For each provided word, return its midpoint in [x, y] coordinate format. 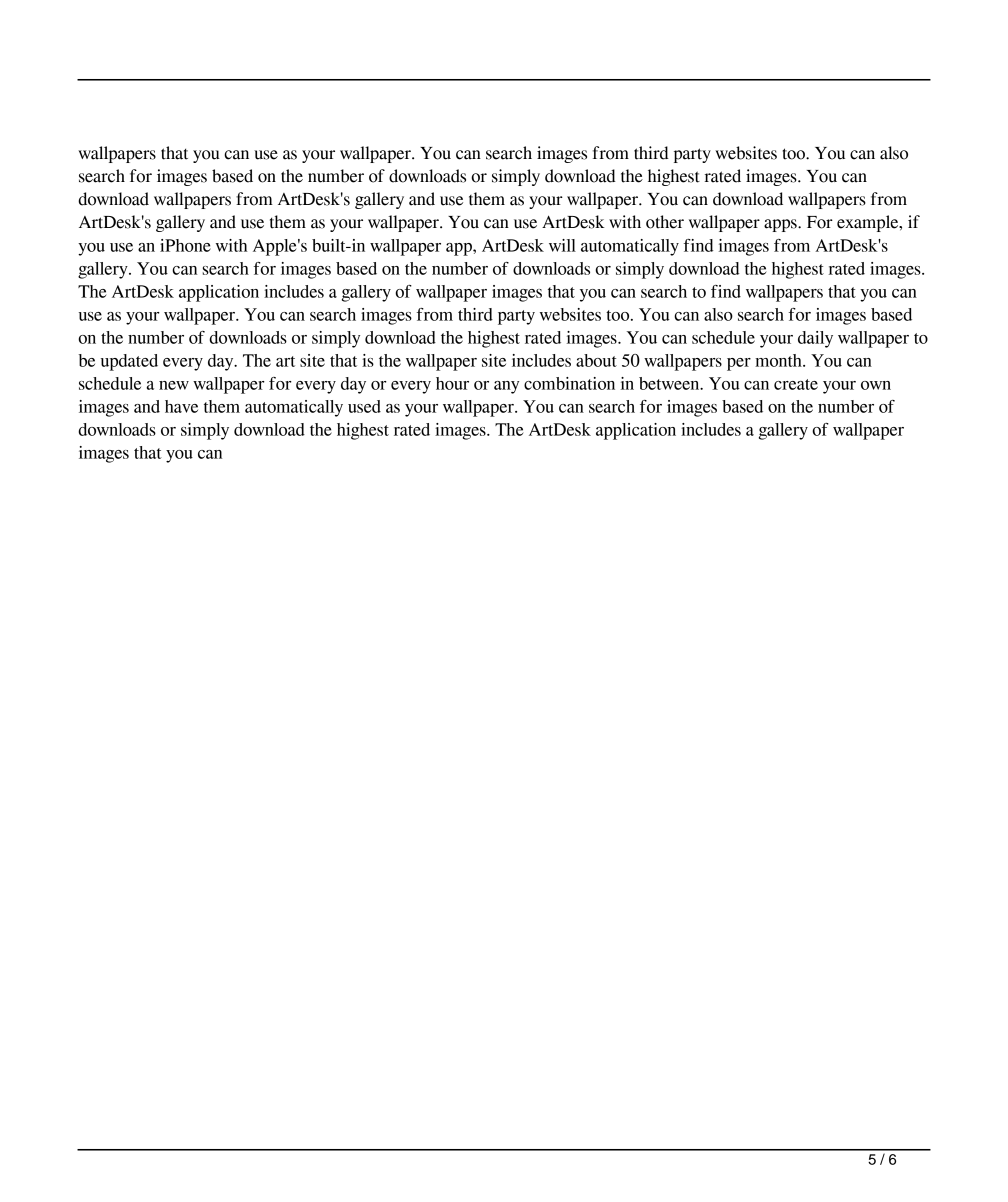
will [562, 245]
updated [129, 362]
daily [815, 339]
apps [781, 225]
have [181, 406]
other [665, 222]
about [596, 360]
